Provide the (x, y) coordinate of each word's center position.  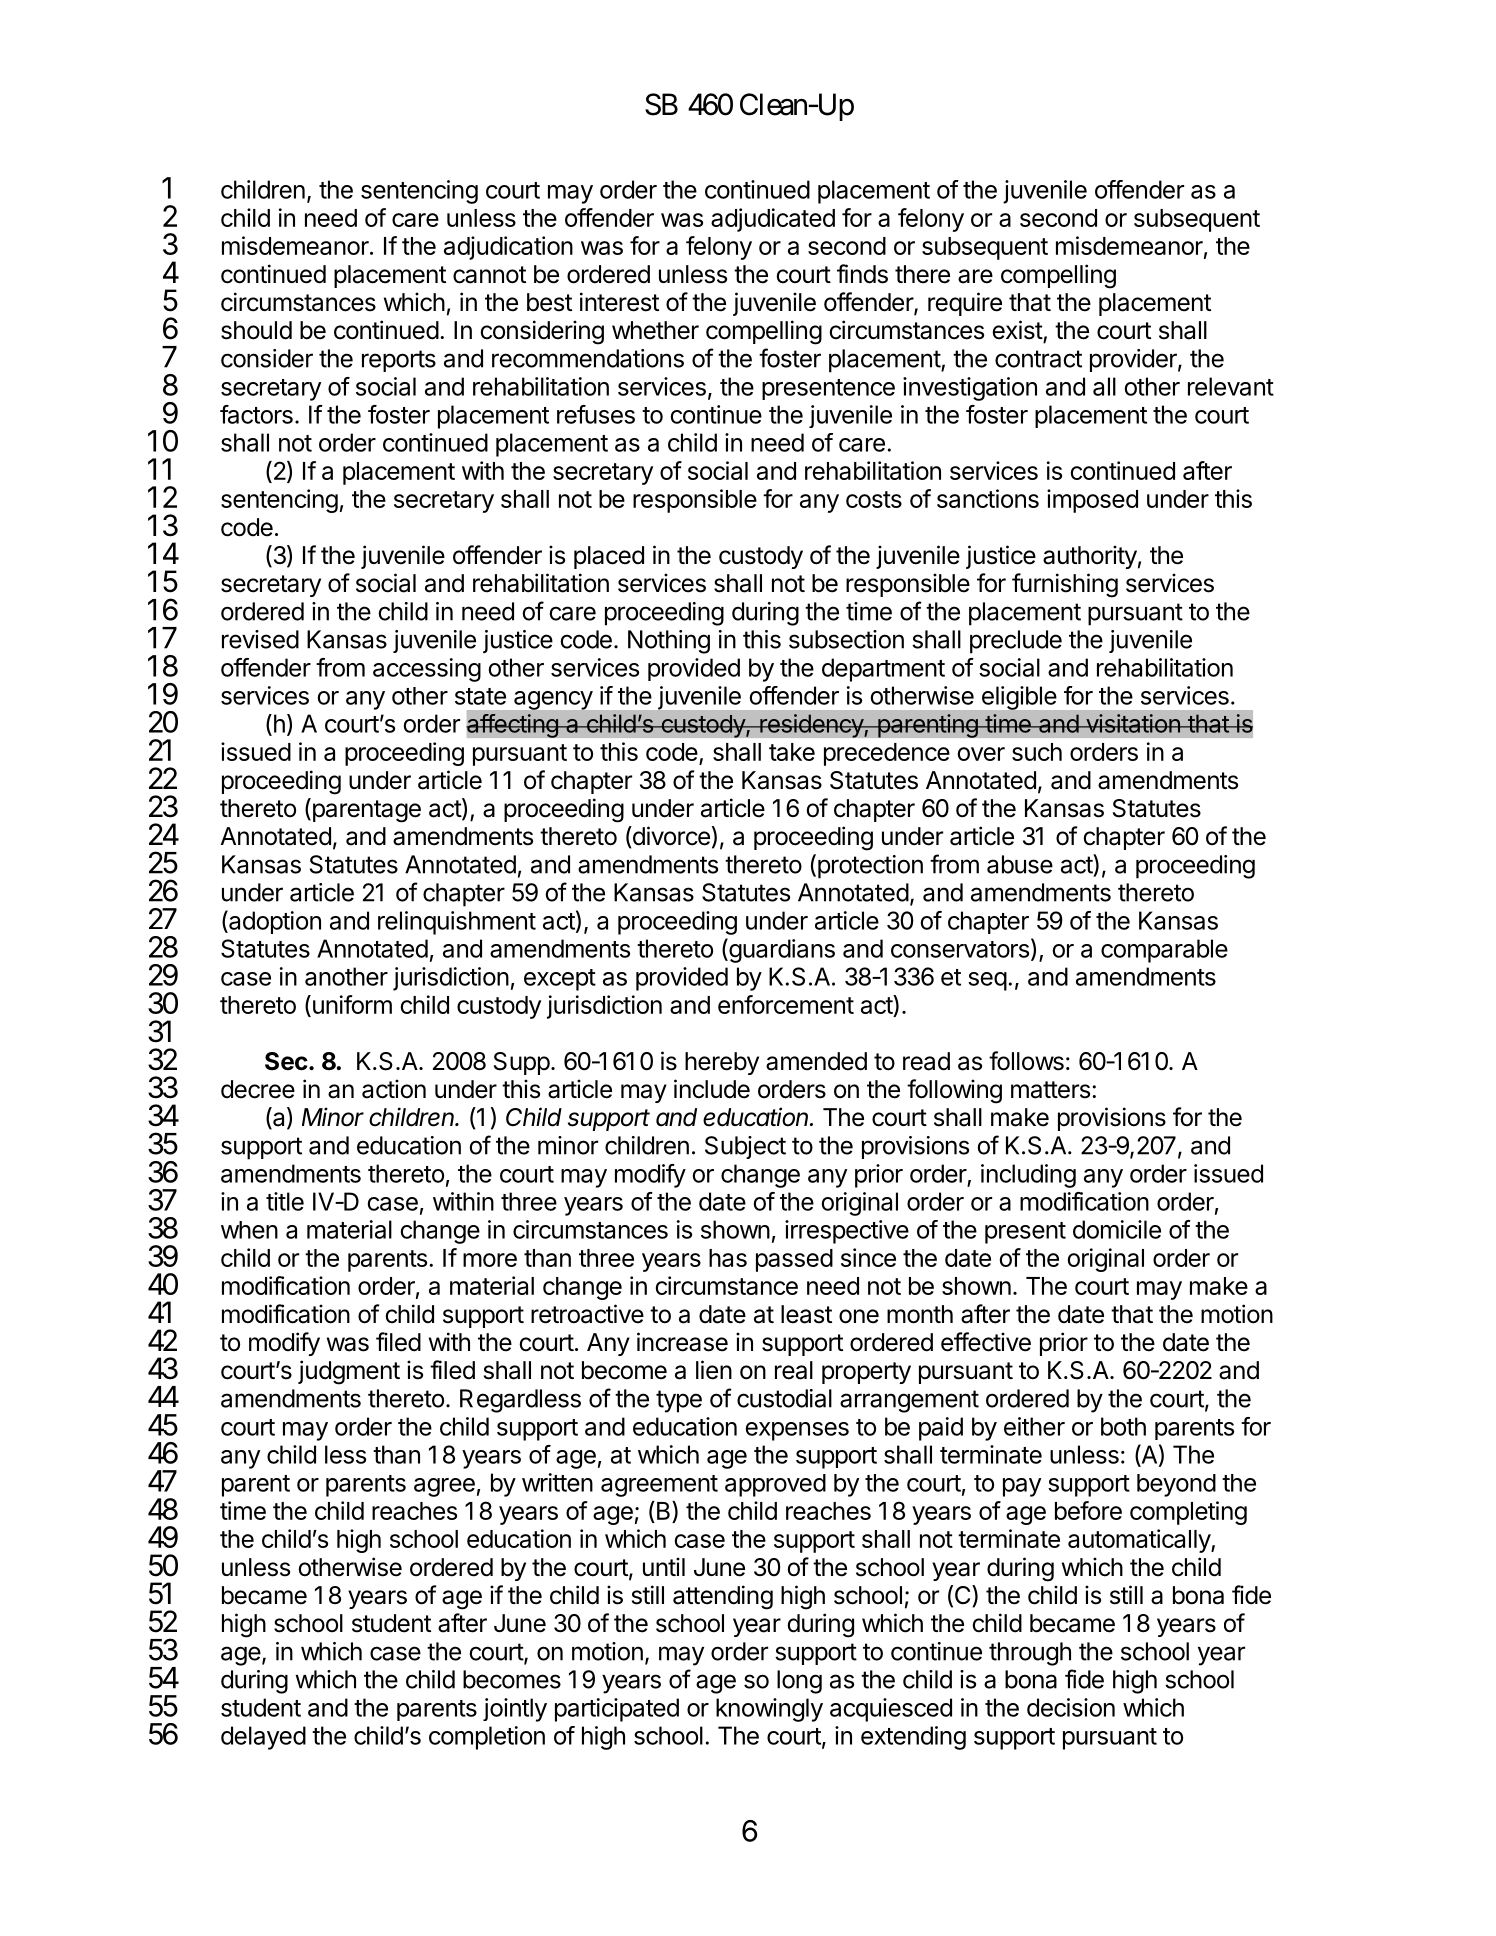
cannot (489, 275)
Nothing (669, 642)
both (1123, 1426)
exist (1018, 331)
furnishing (1065, 585)
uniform (351, 1006)
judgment (349, 1372)
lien (714, 1370)
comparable (1164, 951)
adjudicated (773, 220)
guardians (781, 950)
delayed (263, 1738)
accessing (427, 670)
